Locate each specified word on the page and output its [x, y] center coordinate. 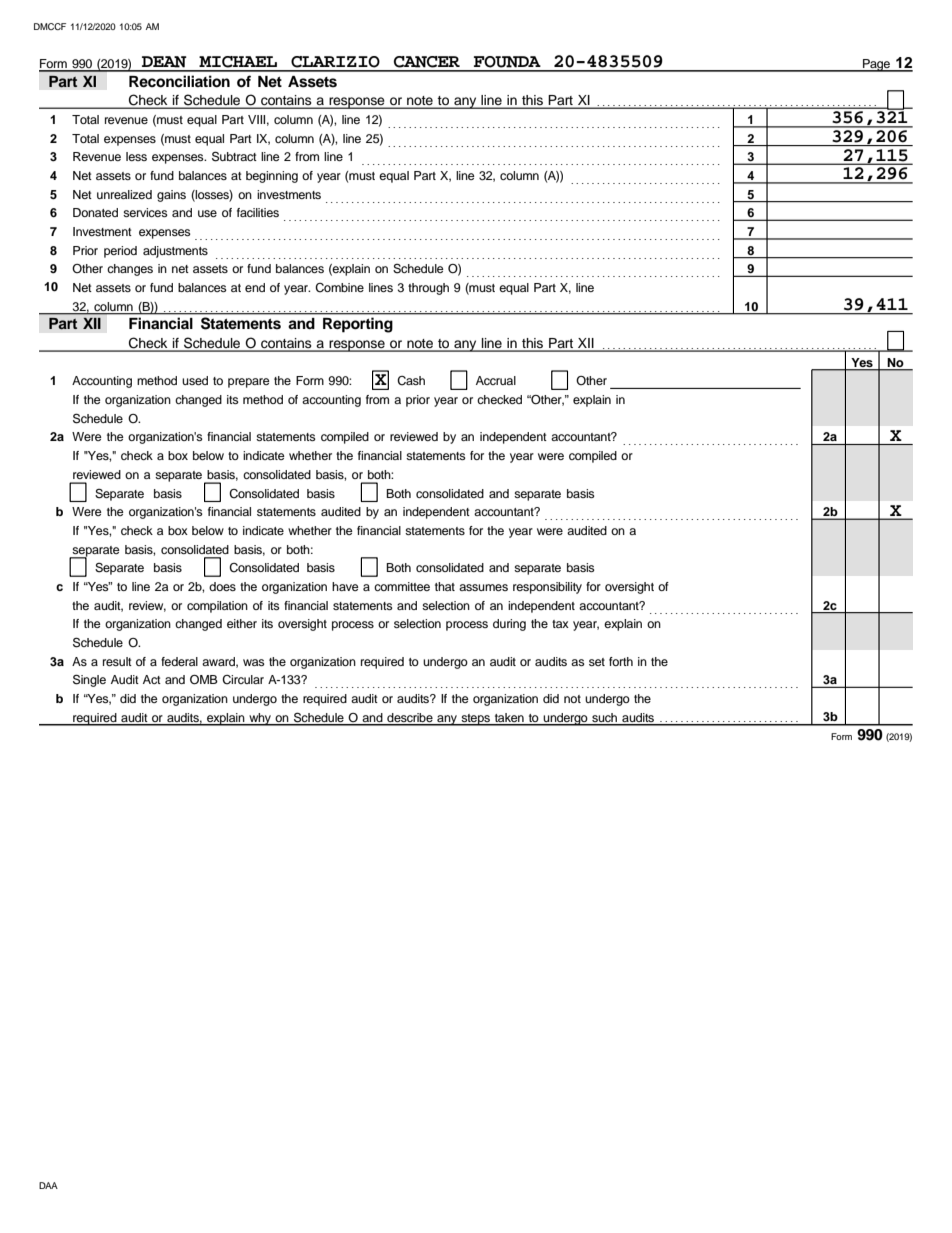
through [428, 289]
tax [560, 624]
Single [89, 680]
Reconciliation [179, 81]
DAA [48, 1185]
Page [876, 65]
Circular [243, 680]
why [260, 719]
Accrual [496, 380]
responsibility [547, 588]
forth [621, 661]
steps [475, 720]
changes [130, 270]
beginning [272, 177]
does [222, 586]
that [445, 586]
